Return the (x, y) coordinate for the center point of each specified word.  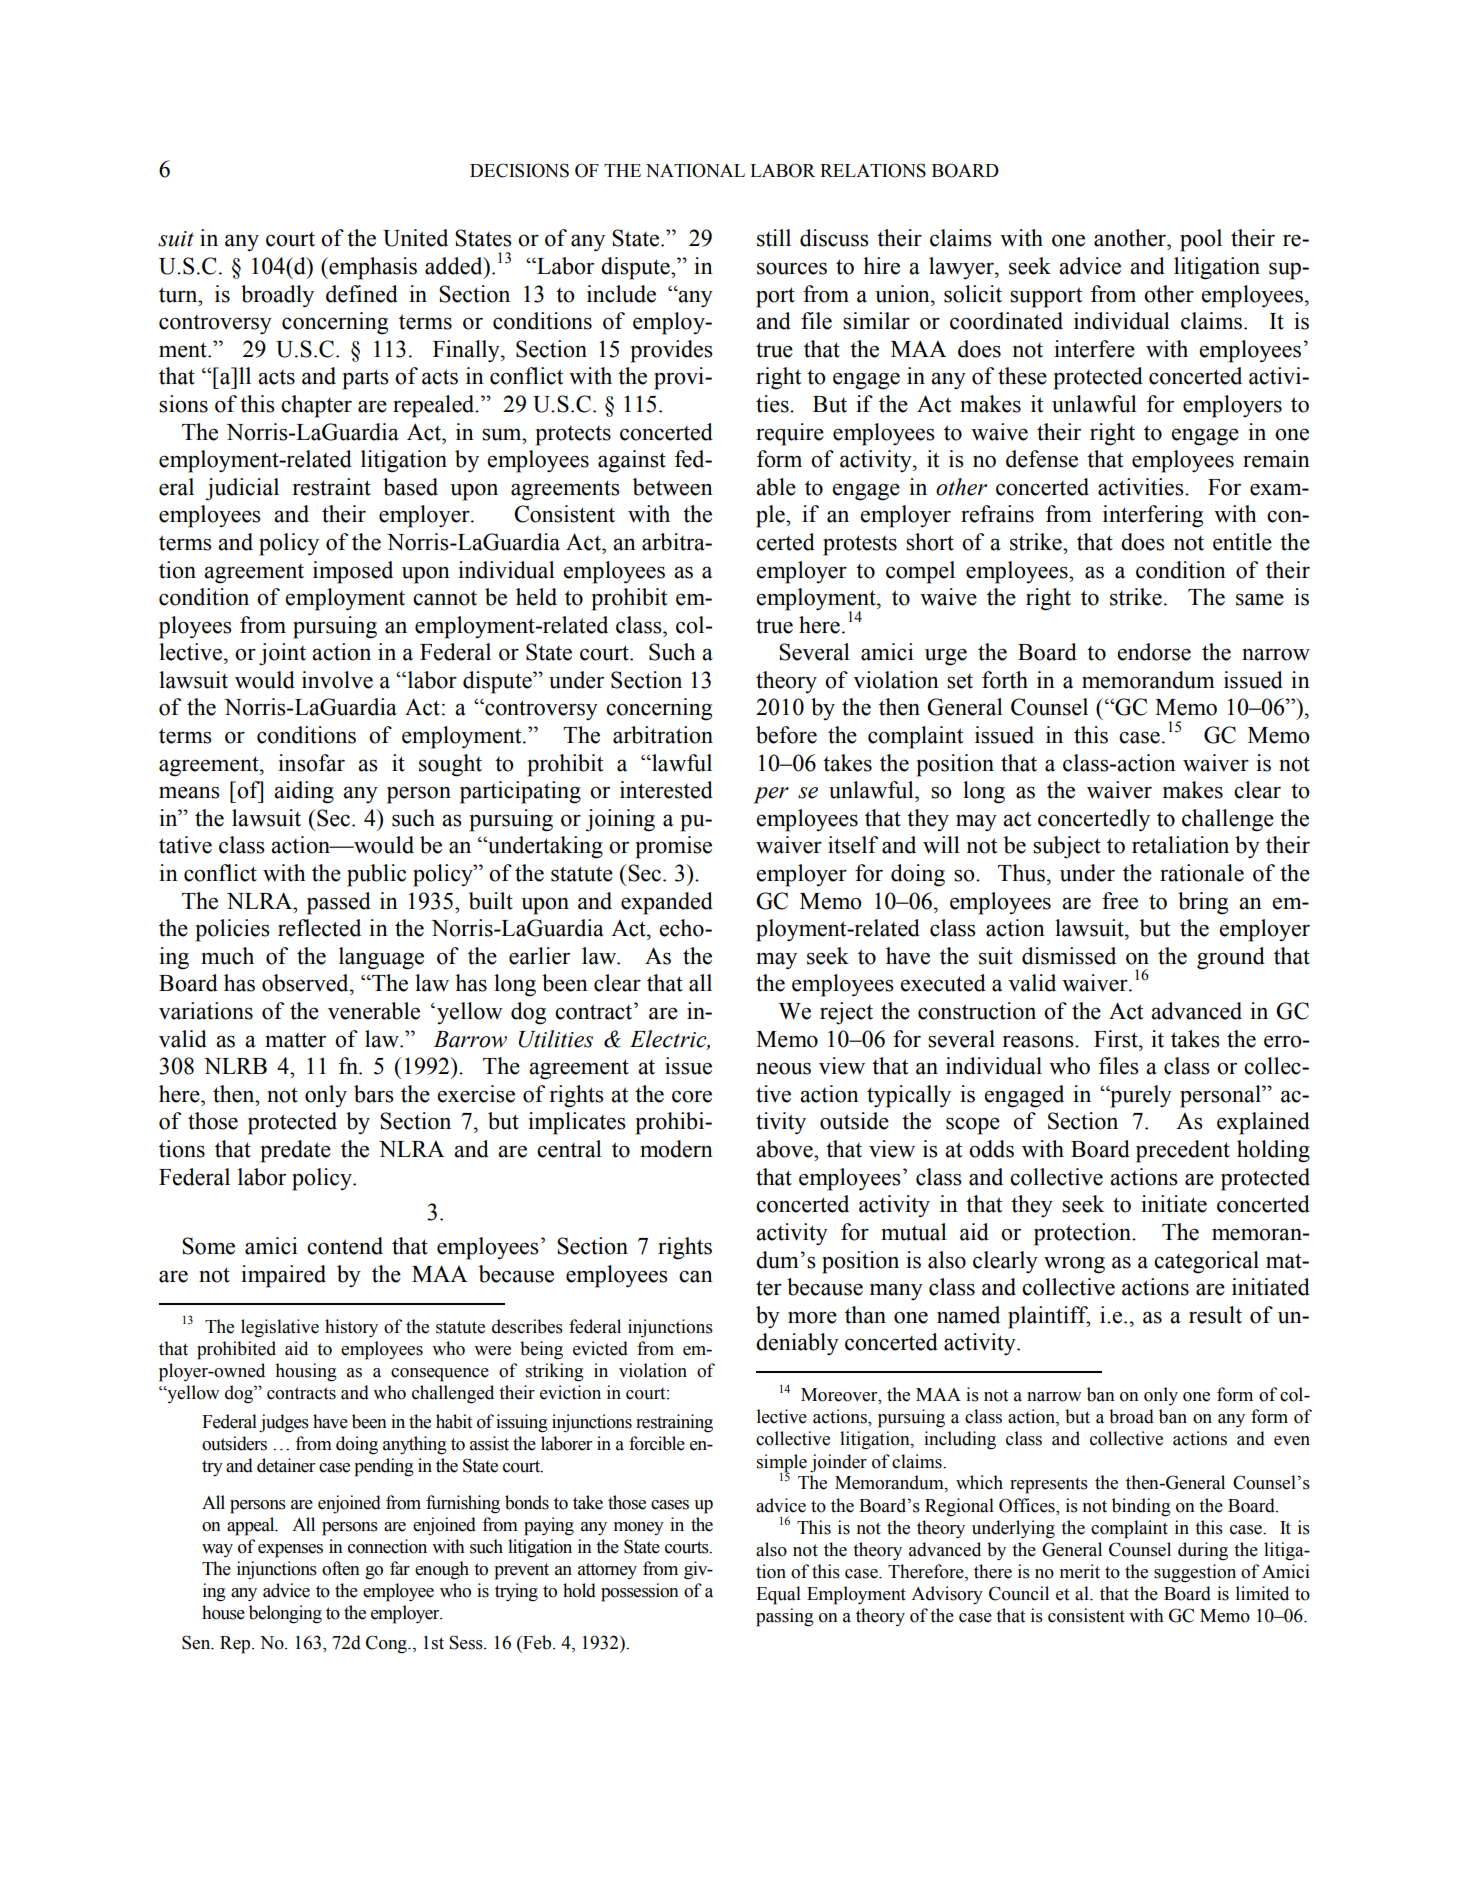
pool (1201, 240)
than (865, 1315)
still (774, 238)
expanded (667, 903)
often (341, 1568)
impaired (283, 1276)
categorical (1206, 1262)
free (1120, 901)
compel (920, 572)
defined (362, 294)
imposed (353, 572)
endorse (1154, 652)
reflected (319, 928)
